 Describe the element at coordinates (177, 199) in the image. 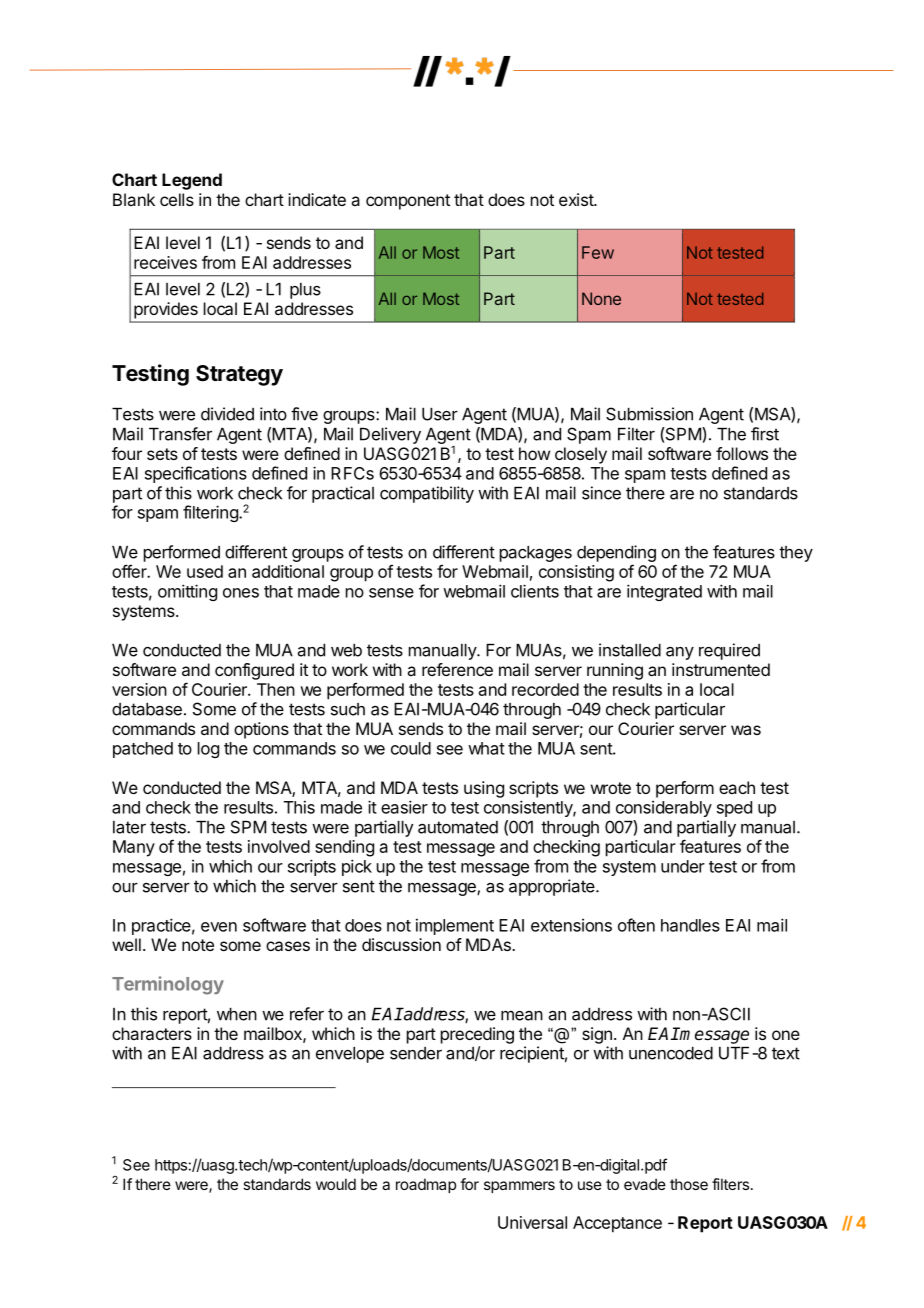

I see `cells` at that location.
